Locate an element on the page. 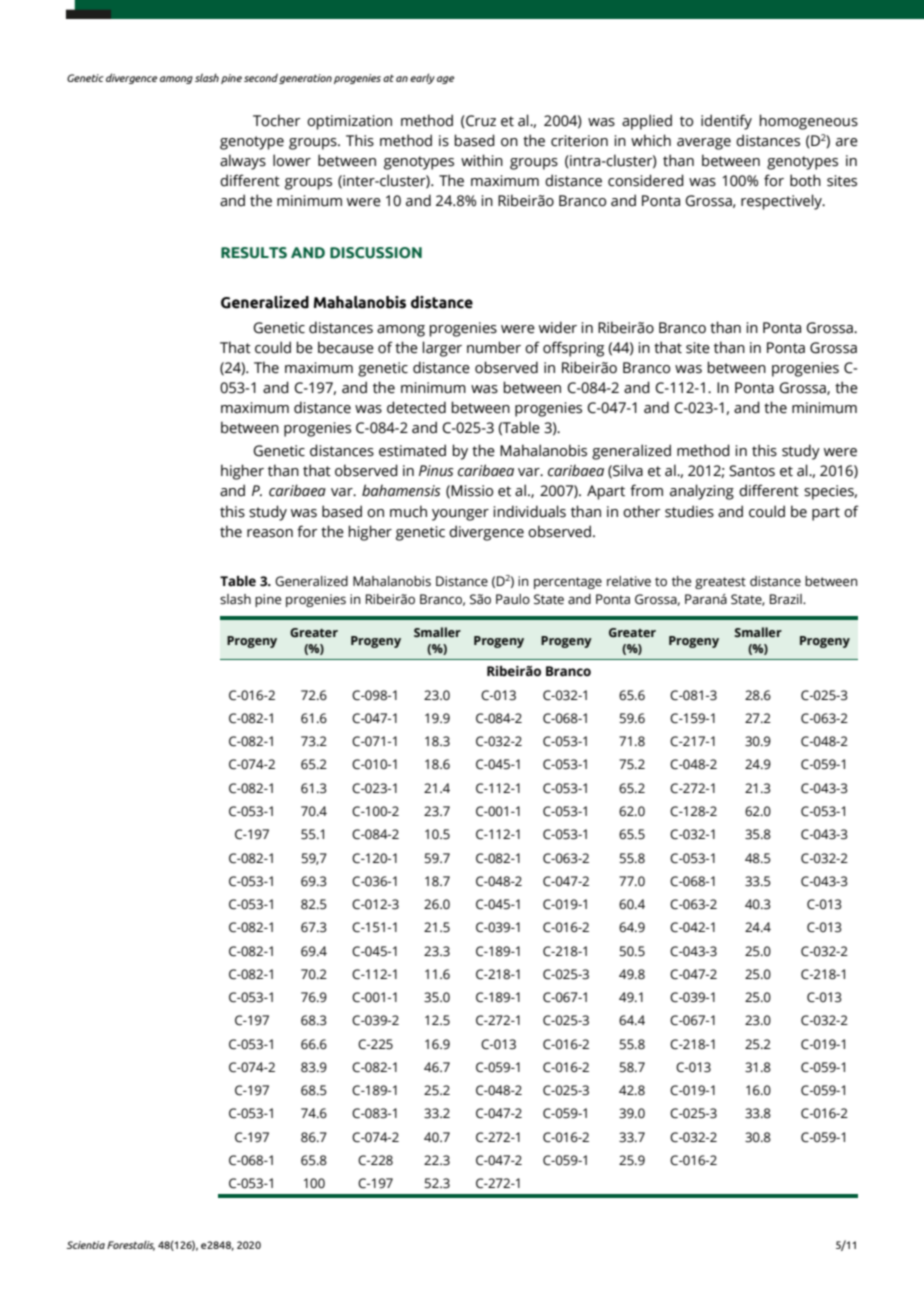 The image size is (924, 1308). identify is located at coordinates (726, 122).
